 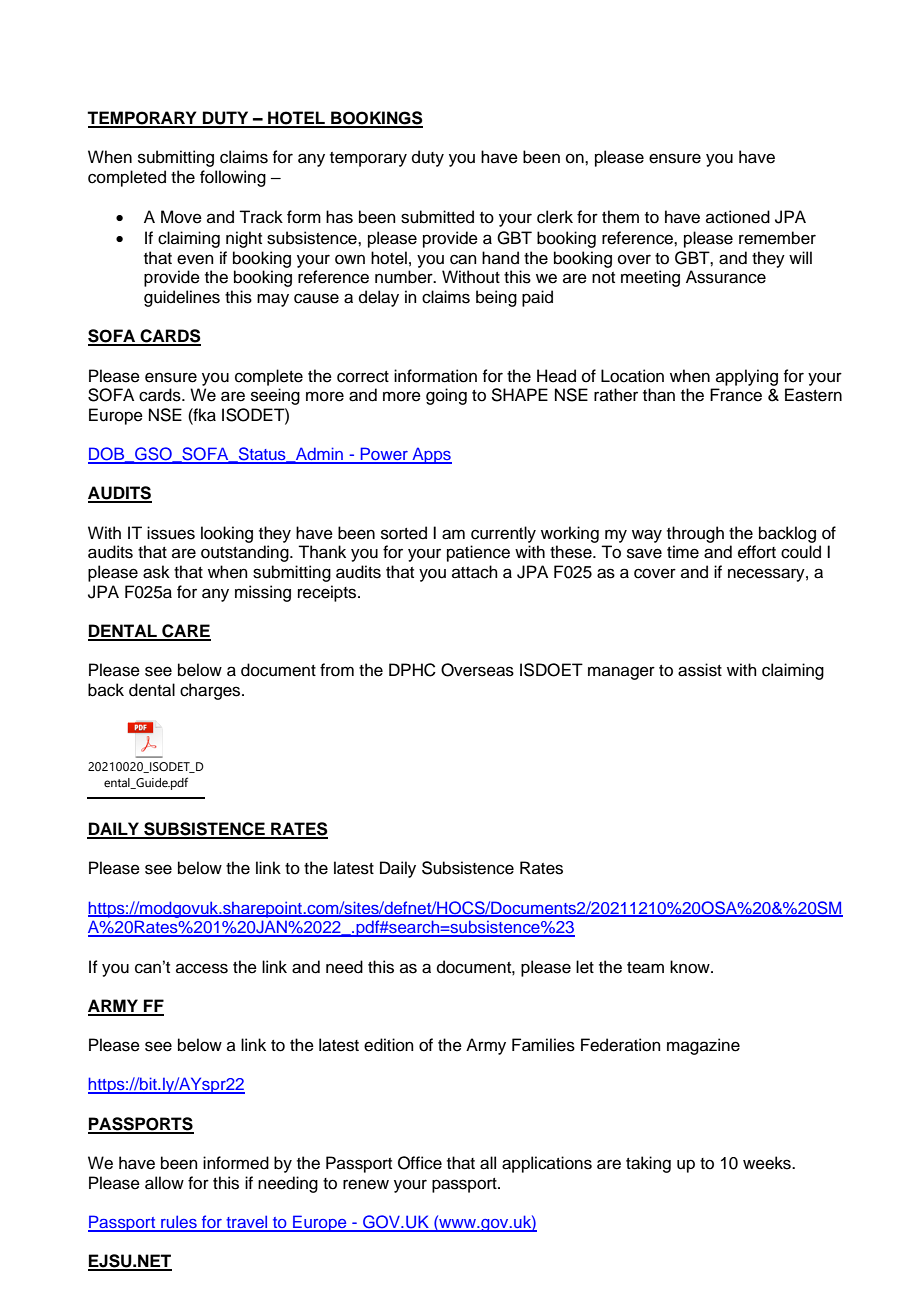 What do you see at coordinates (202, 968) in the page?
I see `access` at bounding box center [202, 968].
